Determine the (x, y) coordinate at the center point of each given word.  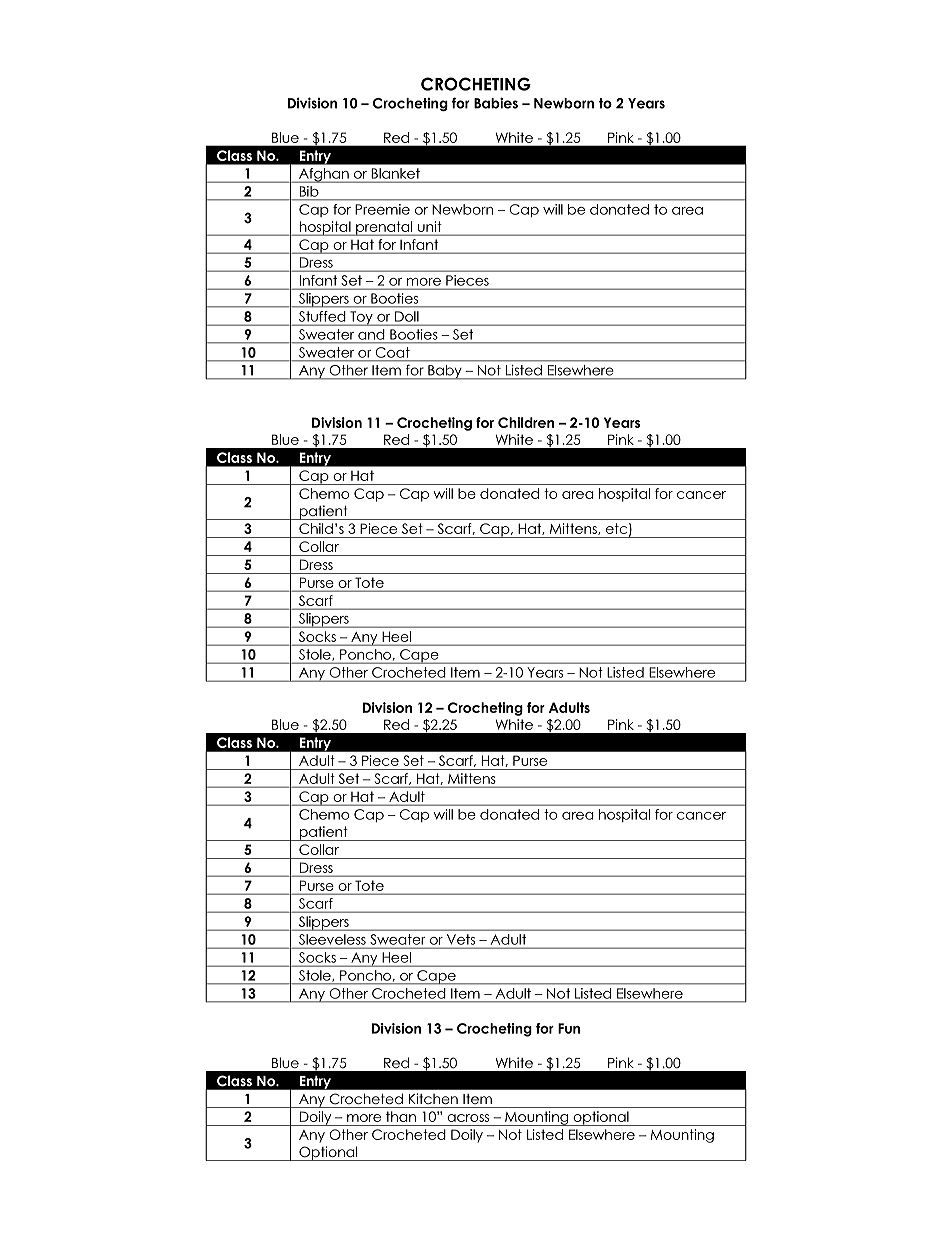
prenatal (384, 228)
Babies (496, 103)
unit (429, 226)
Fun (569, 1028)
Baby (445, 372)
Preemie (382, 209)
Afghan (324, 175)
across (468, 1118)
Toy (361, 318)
